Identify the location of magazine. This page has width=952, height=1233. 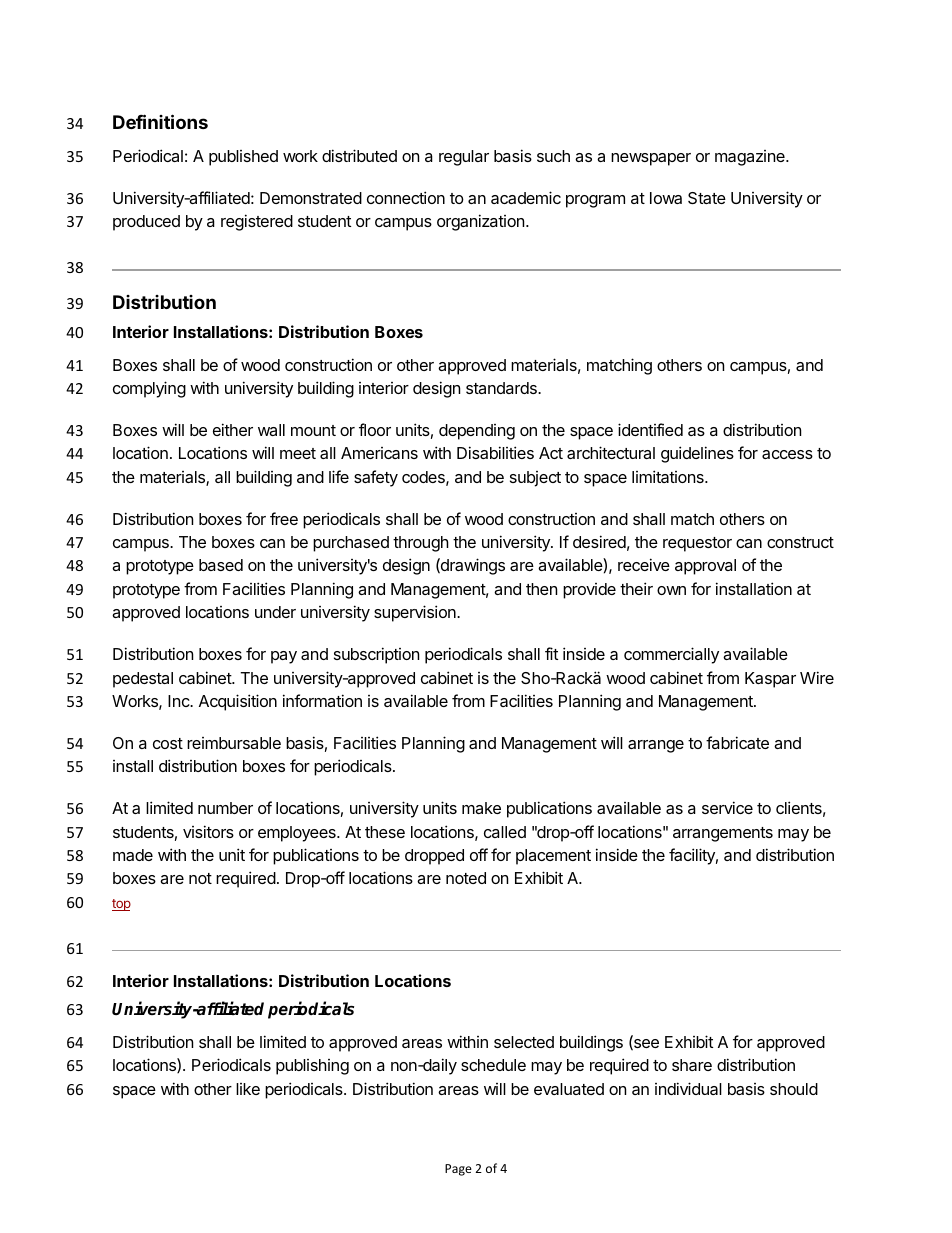
(751, 158).
